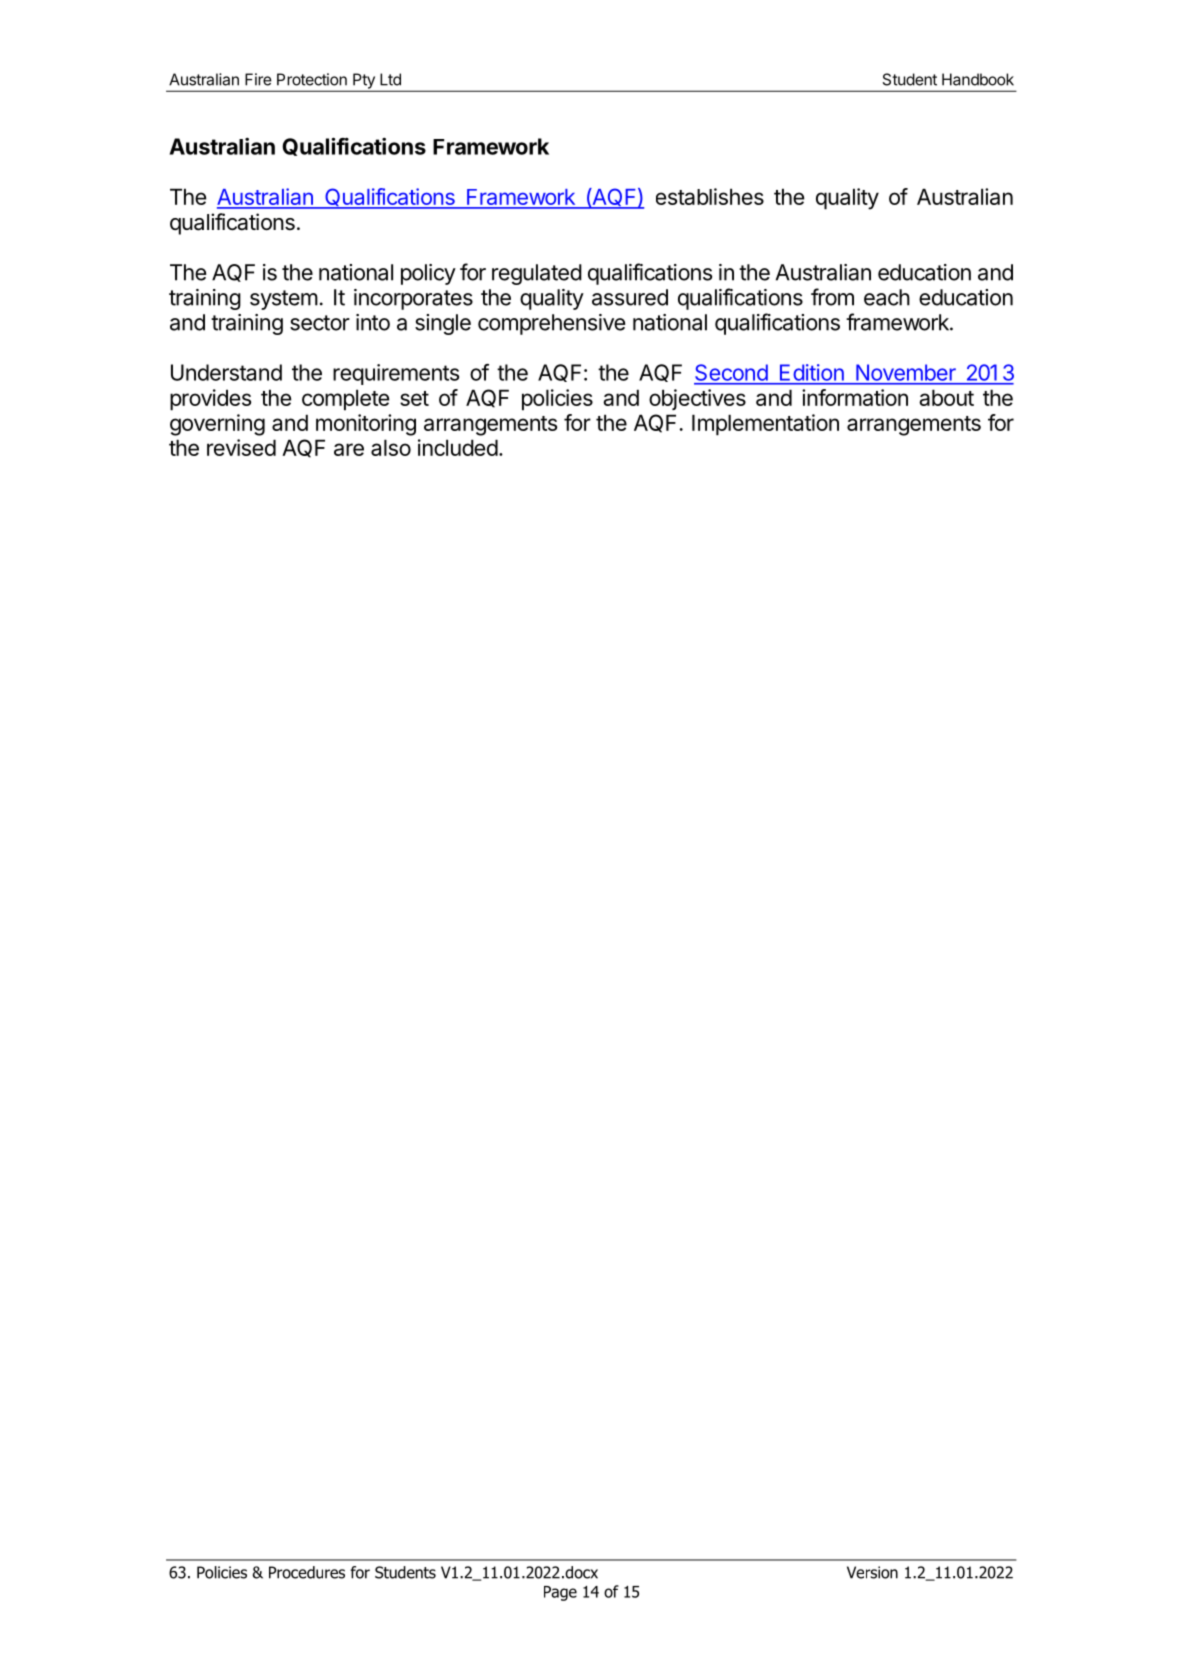 The image size is (1182, 1671). What do you see at coordinates (710, 196) in the page?
I see `establishes` at bounding box center [710, 196].
